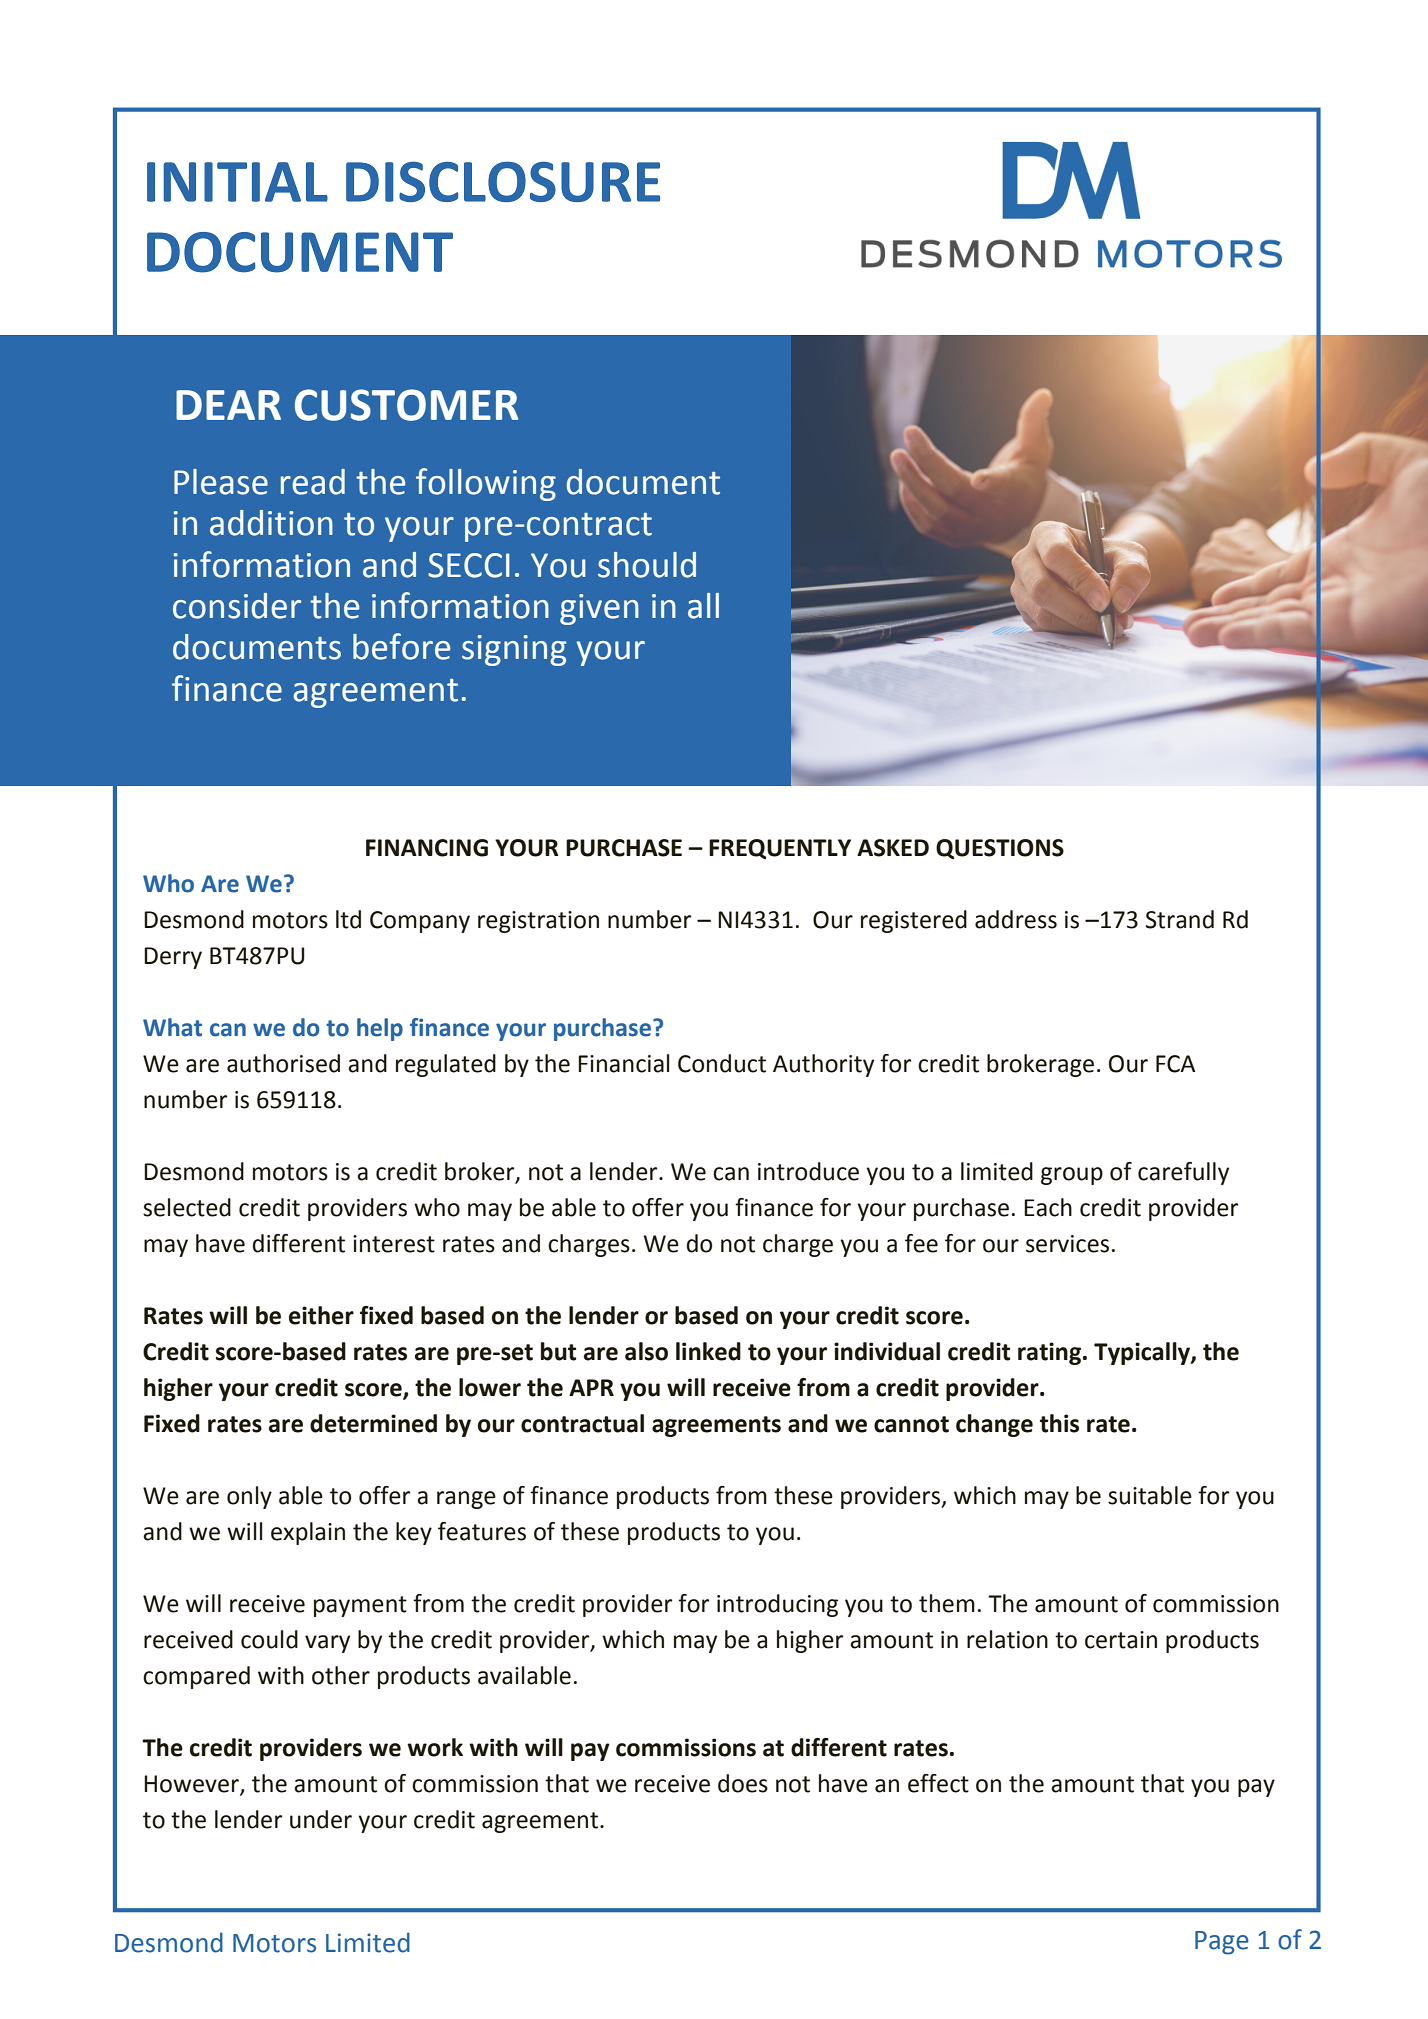 The width and height of the document is (1428, 2019). What do you see at coordinates (647, 565) in the document?
I see `should` at bounding box center [647, 565].
